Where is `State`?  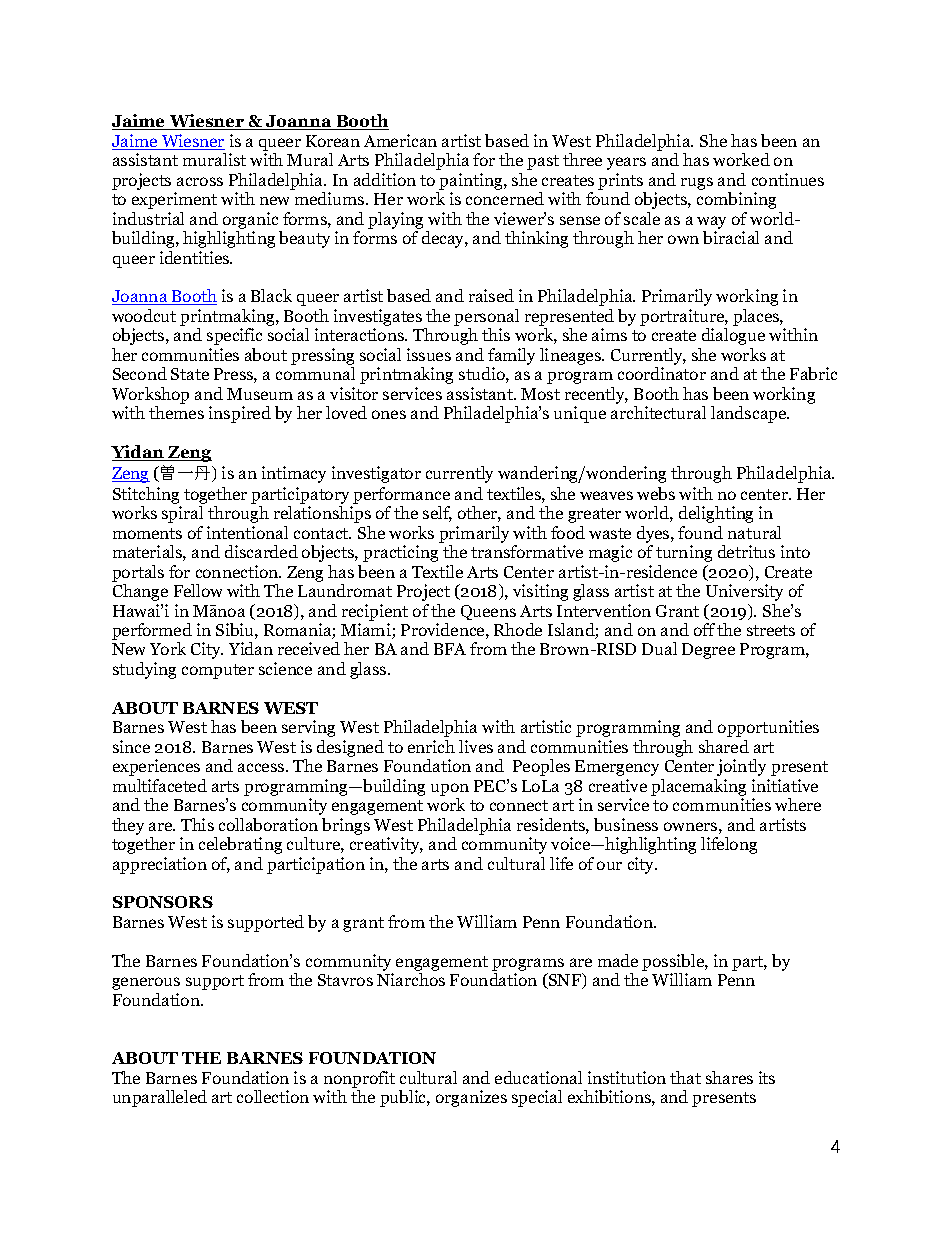 State is located at coordinates (190, 374).
